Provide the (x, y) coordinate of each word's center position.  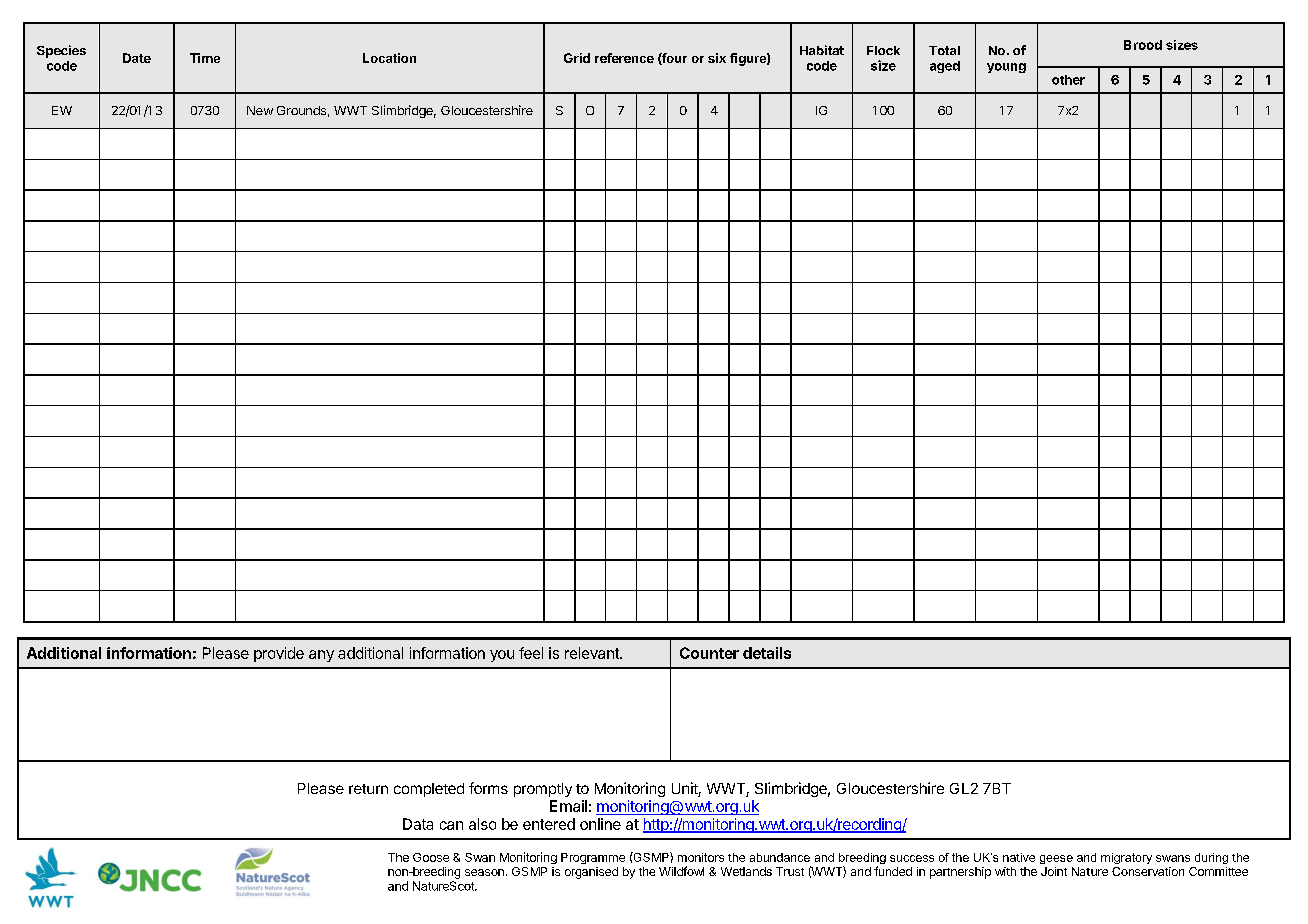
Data (418, 824)
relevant (593, 653)
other (1068, 80)
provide (279, 654)
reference (624, 58)
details (767, 653)
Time (205, 58)
